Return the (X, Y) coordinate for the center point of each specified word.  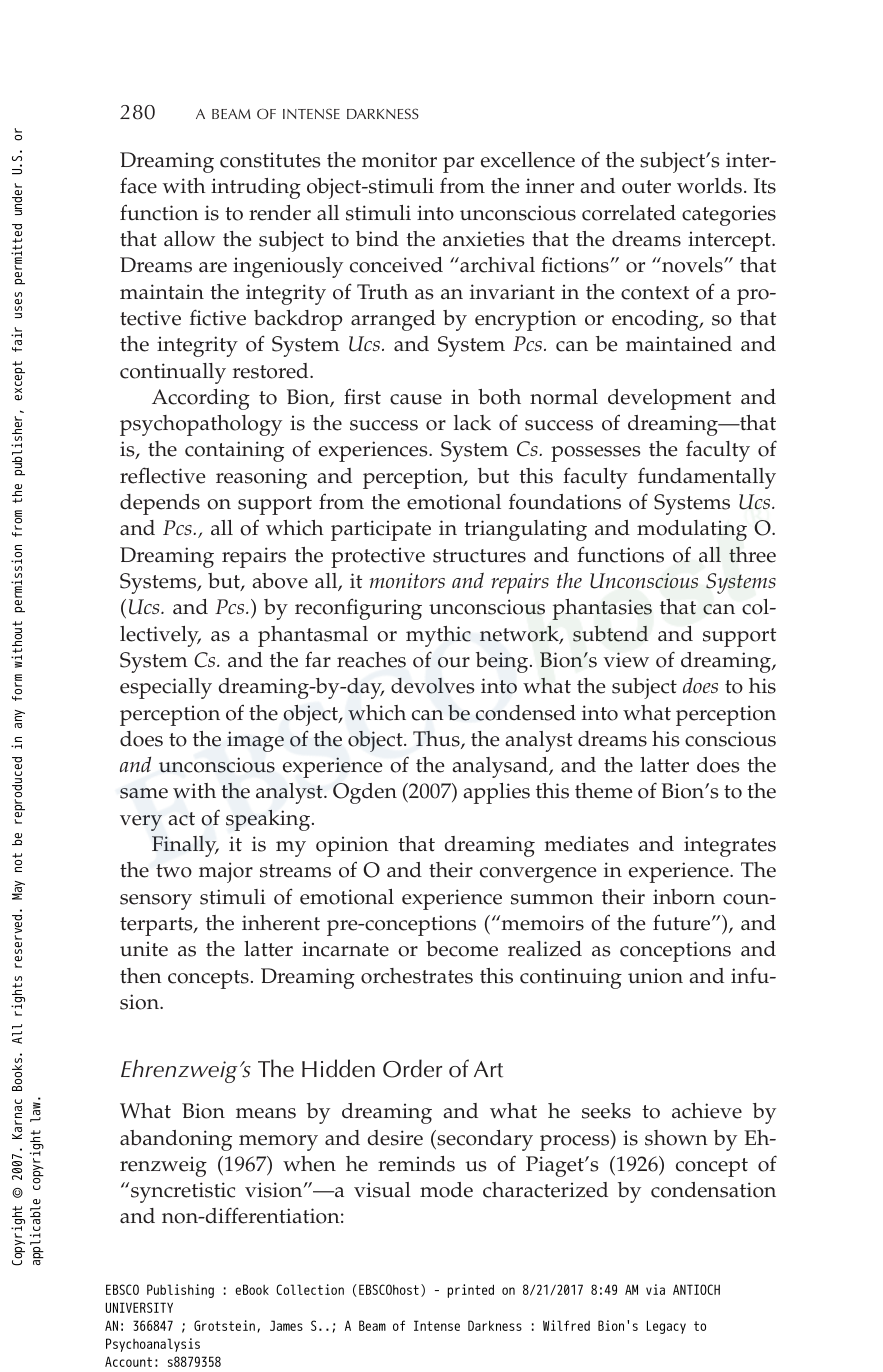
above (280, 581)
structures (479, 556)
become (462, 949)
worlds (709, 186)
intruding (256, 188)
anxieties (484, 239)
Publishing (180, 1291)
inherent (281, 923)
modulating (692, 530)
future (683, 923)
